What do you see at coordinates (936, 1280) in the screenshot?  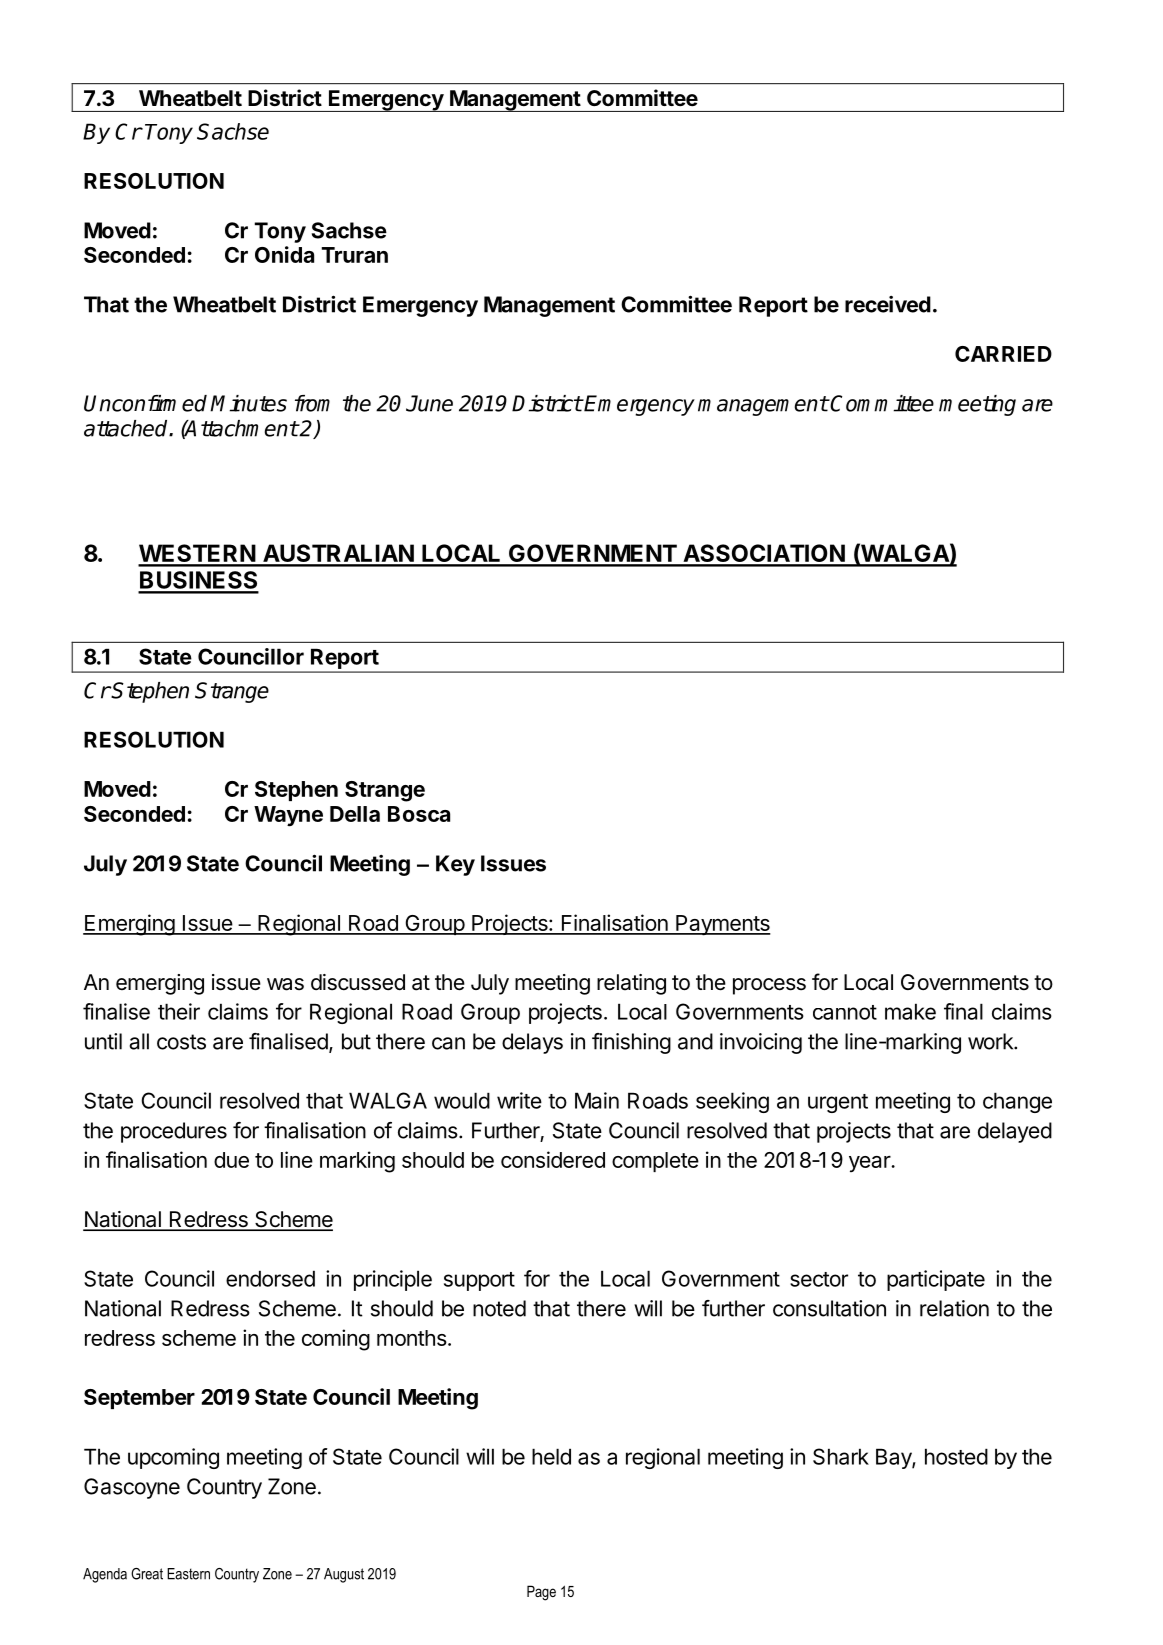 I see `participate` at bounding box center [936, 1280].
